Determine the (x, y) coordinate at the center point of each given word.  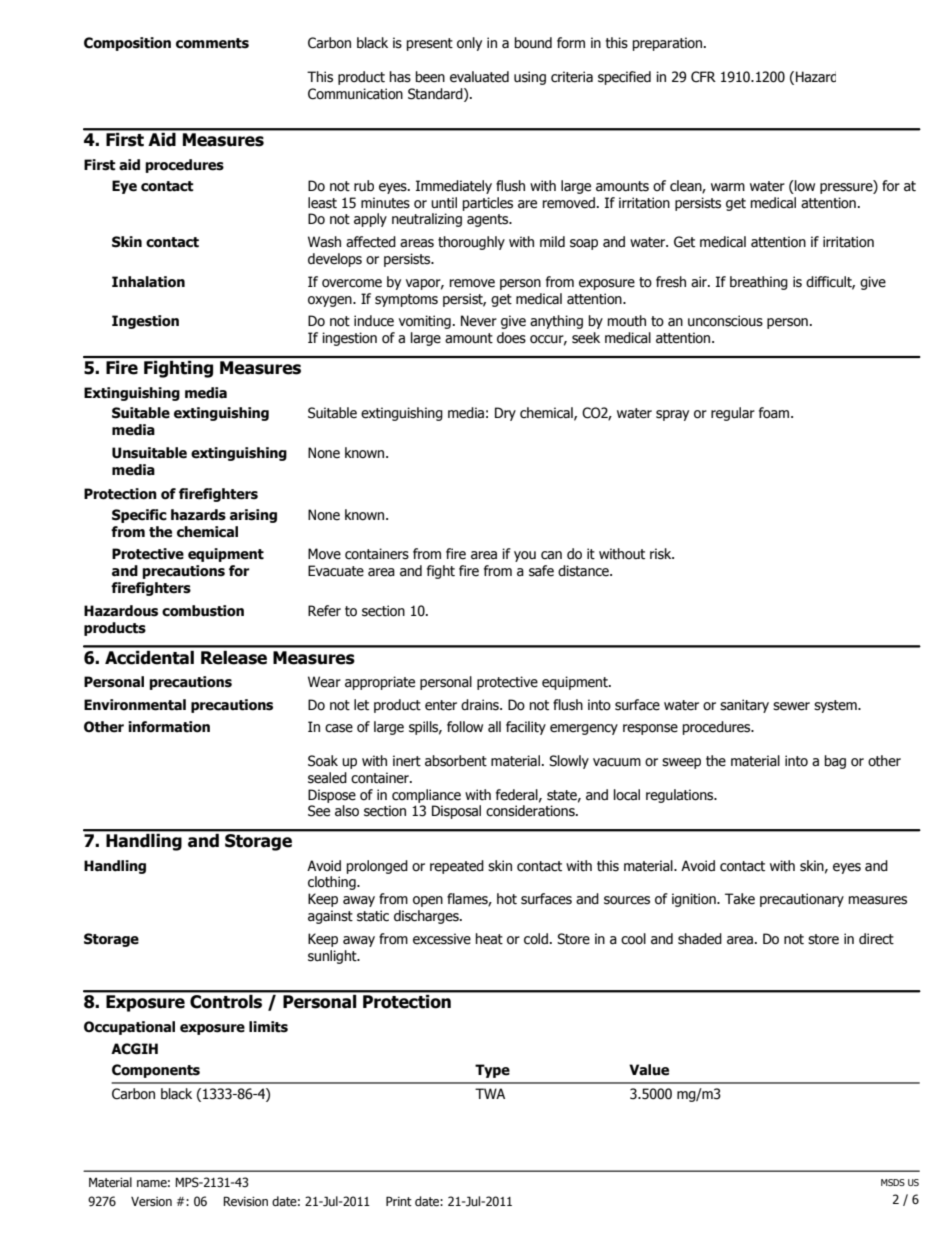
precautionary (802, 900)
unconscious (725, 321)
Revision (245, 1201)
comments (212, 43)
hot (507, 899)
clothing (333, 883)
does (511, 338)
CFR (703, 77)
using (530, 78)
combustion (203, 611)
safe (541, 571)
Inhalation (148, 282)
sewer (791, 706)
